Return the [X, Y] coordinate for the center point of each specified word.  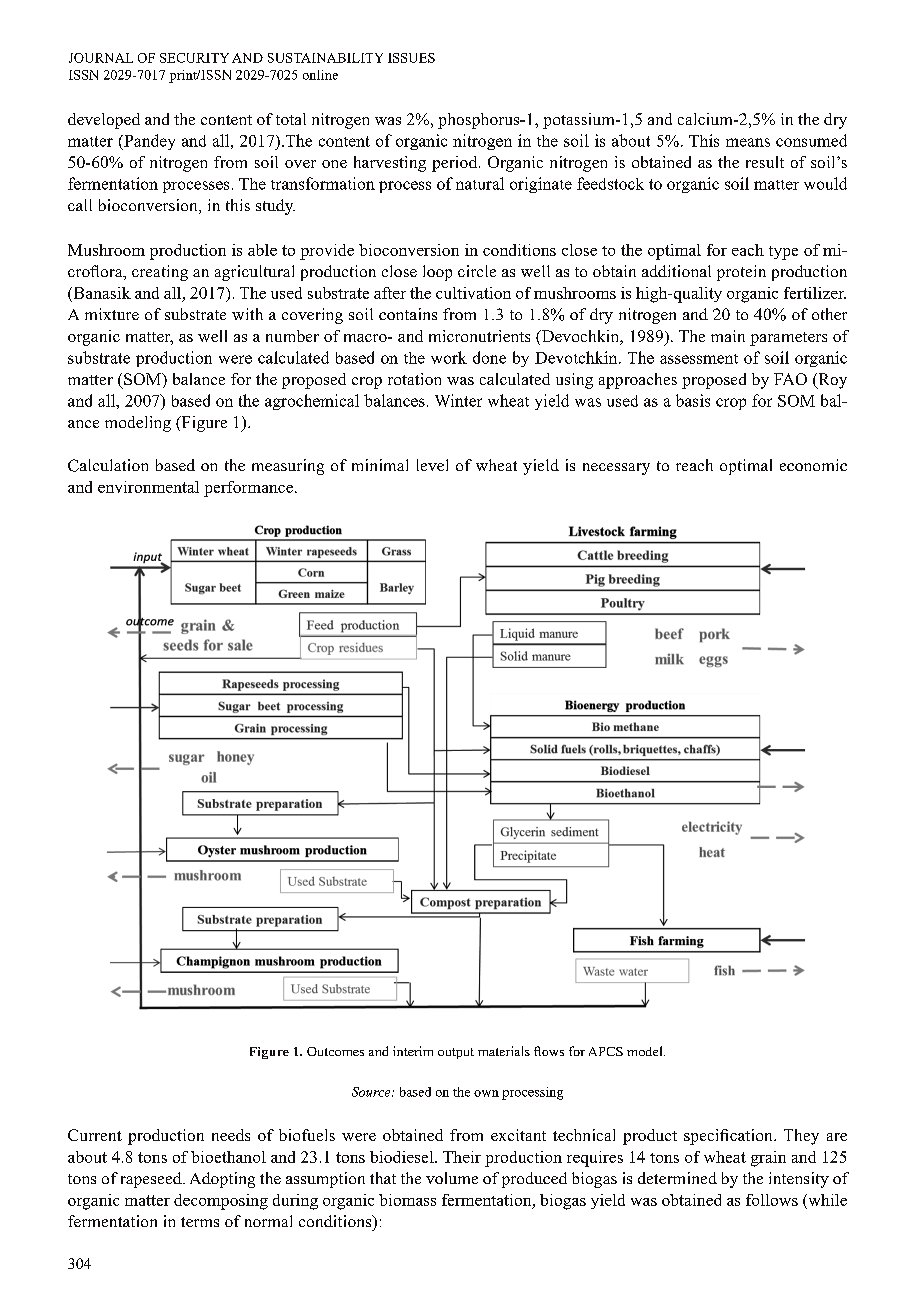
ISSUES [411, 58]
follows [772, 1200]
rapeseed [152, 1180]
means [748, 142]
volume [452, 1178]
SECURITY [194, 58]
